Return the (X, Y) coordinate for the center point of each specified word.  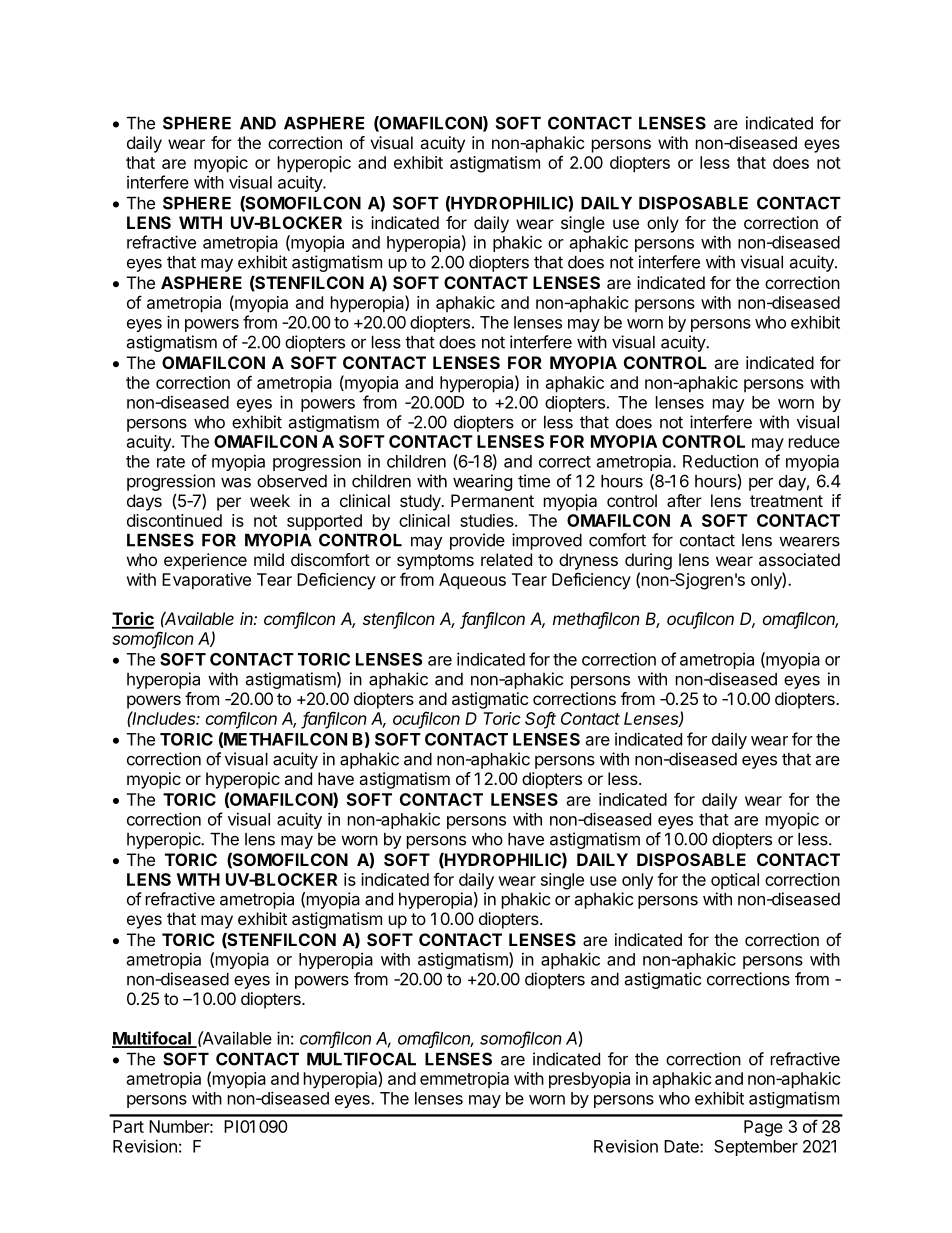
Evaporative (206, 581)
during (648, 561)
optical (735, 881)
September (756, 1148)
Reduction (720, 461)
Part (128, 1126)
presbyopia (589, 1080)
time (534, 481)
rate (171, 462)
